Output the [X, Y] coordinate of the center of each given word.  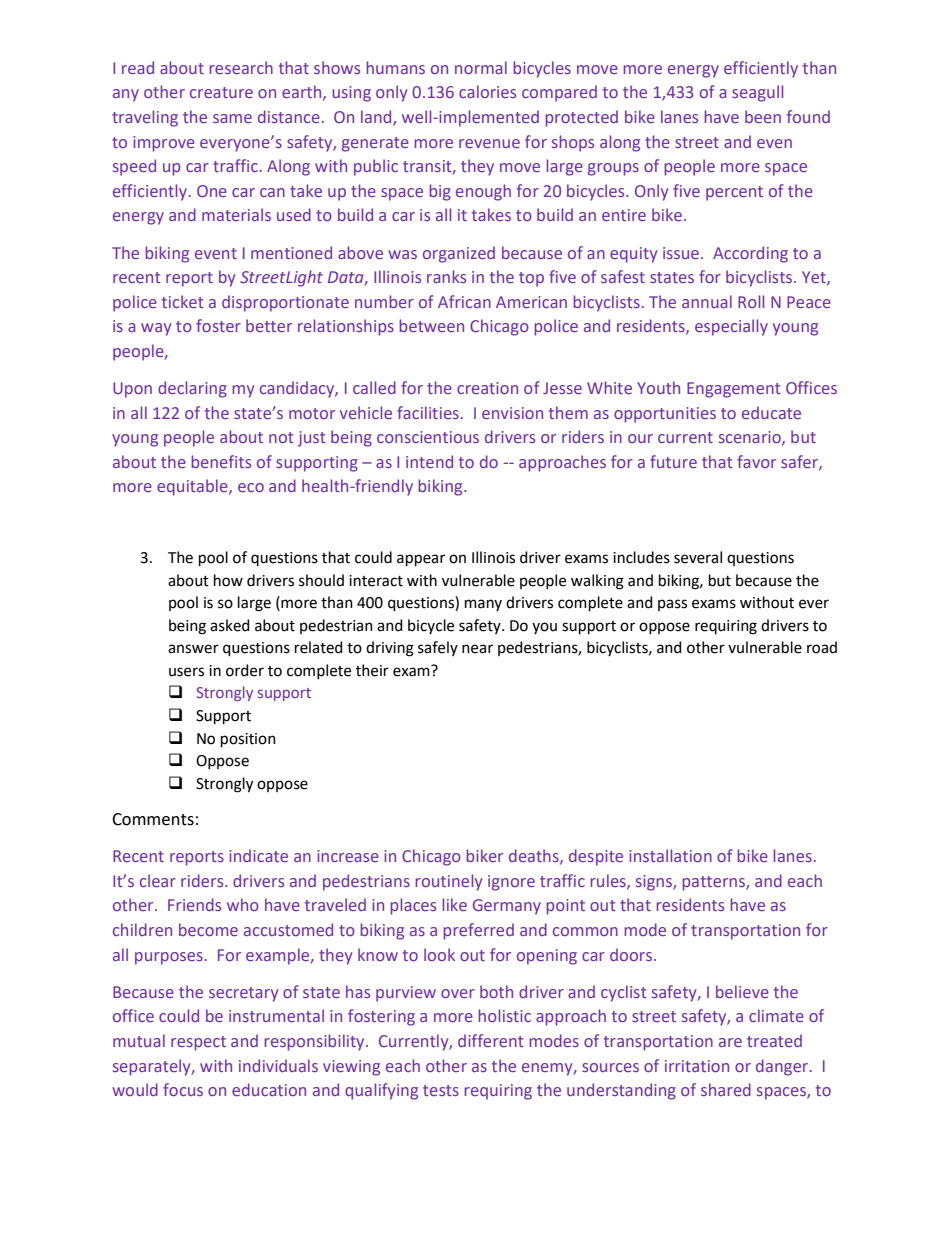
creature [221, 92]
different [491, 1040]
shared [726, 1089]
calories [487, 91]
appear [421, 560]
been [763, 116]
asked [230, 625]
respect [198, 1043]
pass [672, 605]
